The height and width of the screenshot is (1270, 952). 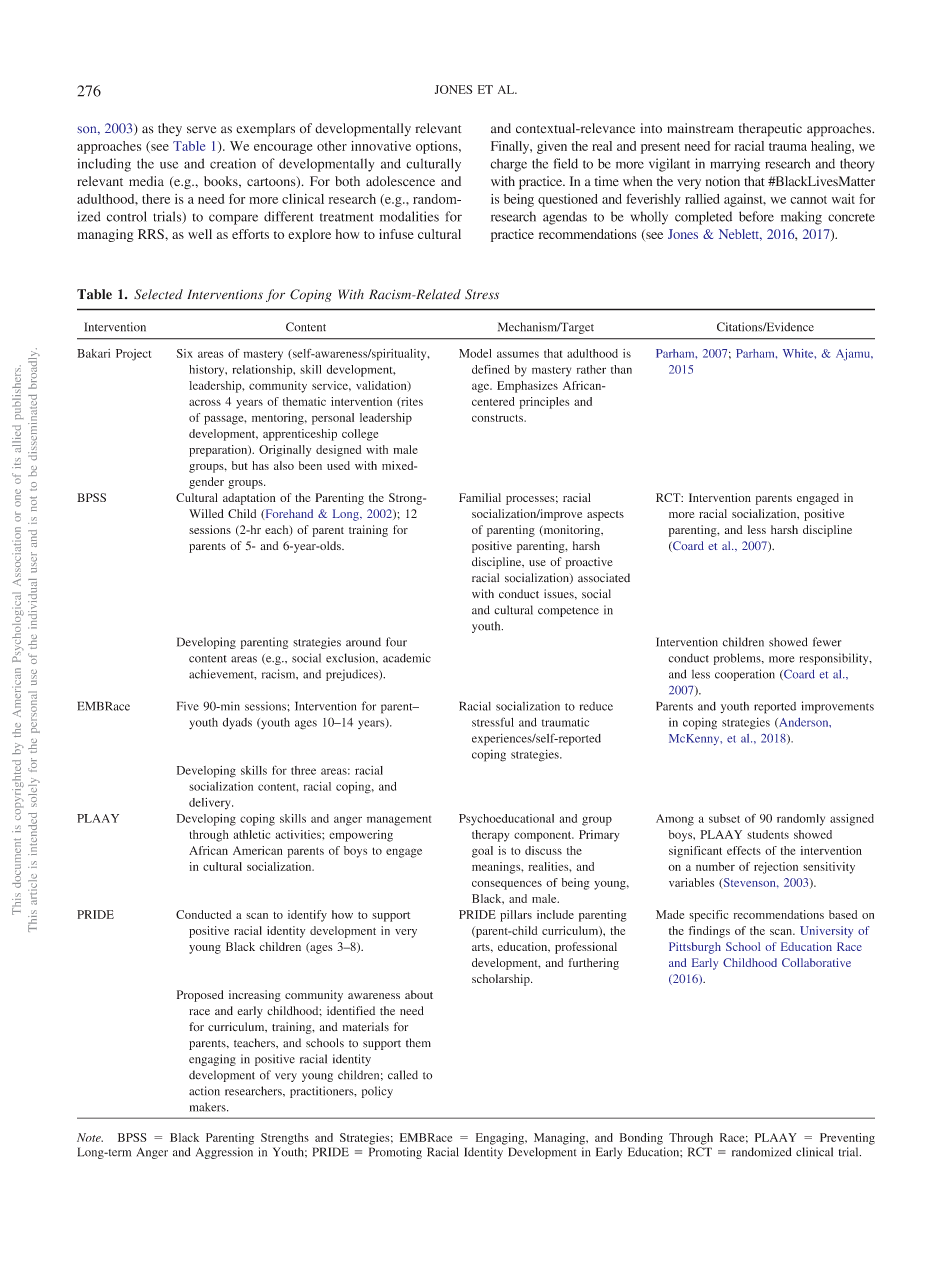 What do you see at coordinates (508, 165) in the screenshot?
I see `charge` at bounding box center [508, 165].
